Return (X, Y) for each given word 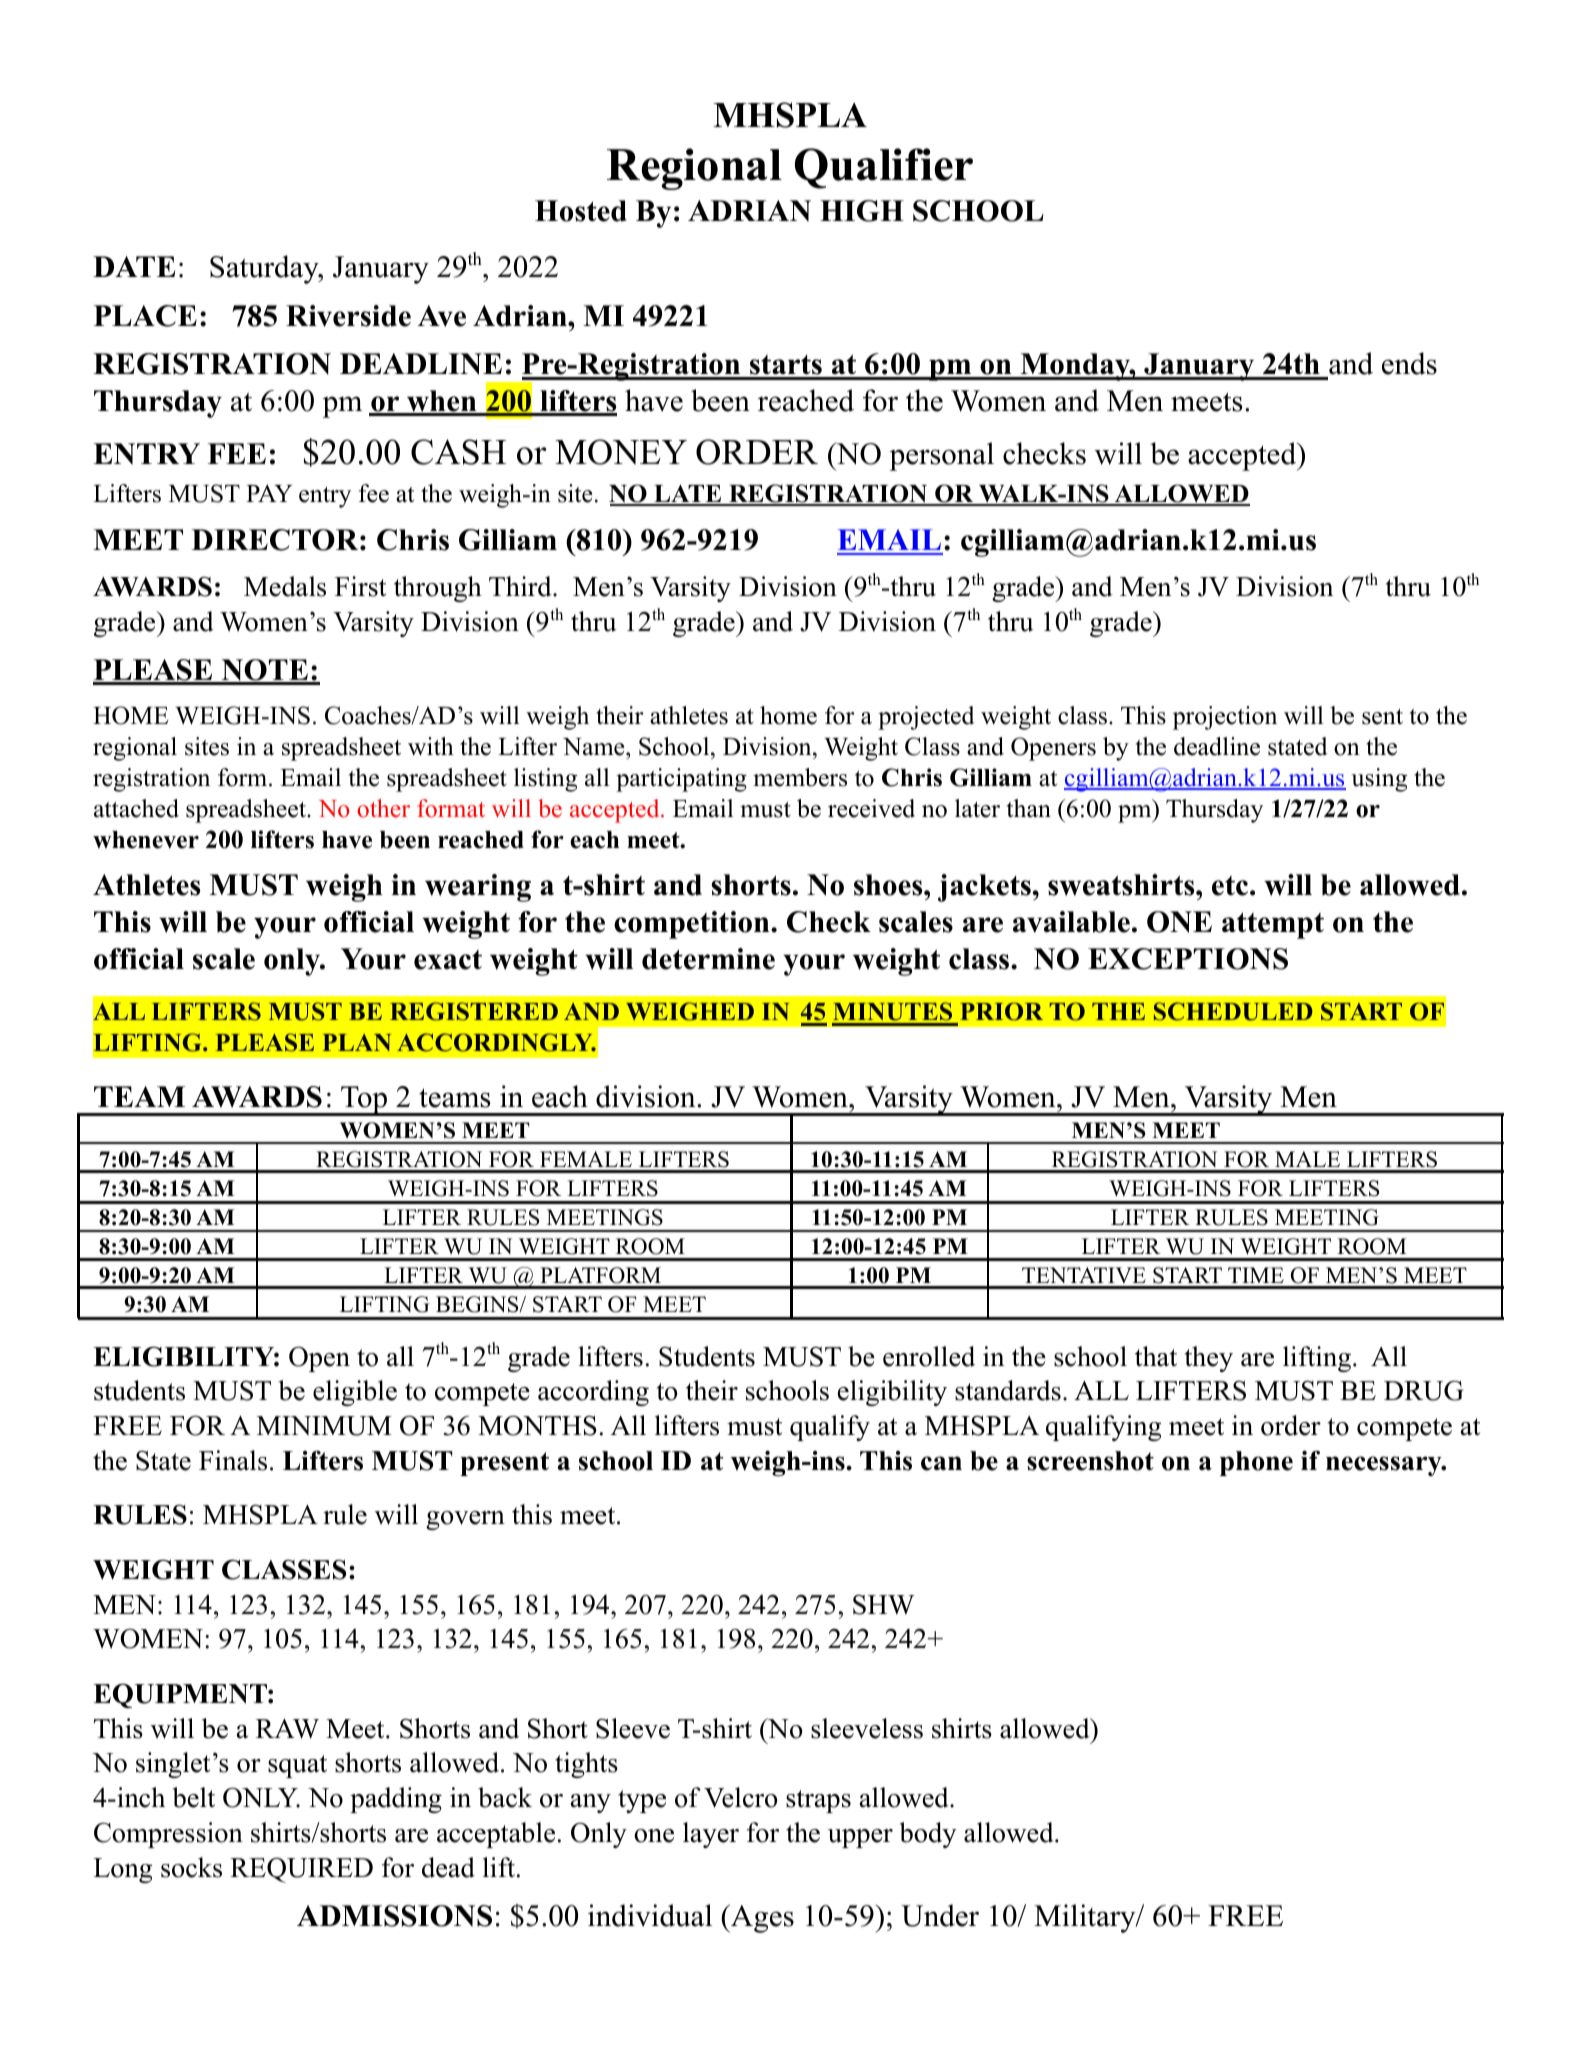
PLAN (356, 1042)
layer (711, 1835)
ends (1409, 363)
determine (708, 959)
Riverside (348, 316)
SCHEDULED (1233, 1011)
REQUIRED (301, 1870)
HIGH (862, 211)
